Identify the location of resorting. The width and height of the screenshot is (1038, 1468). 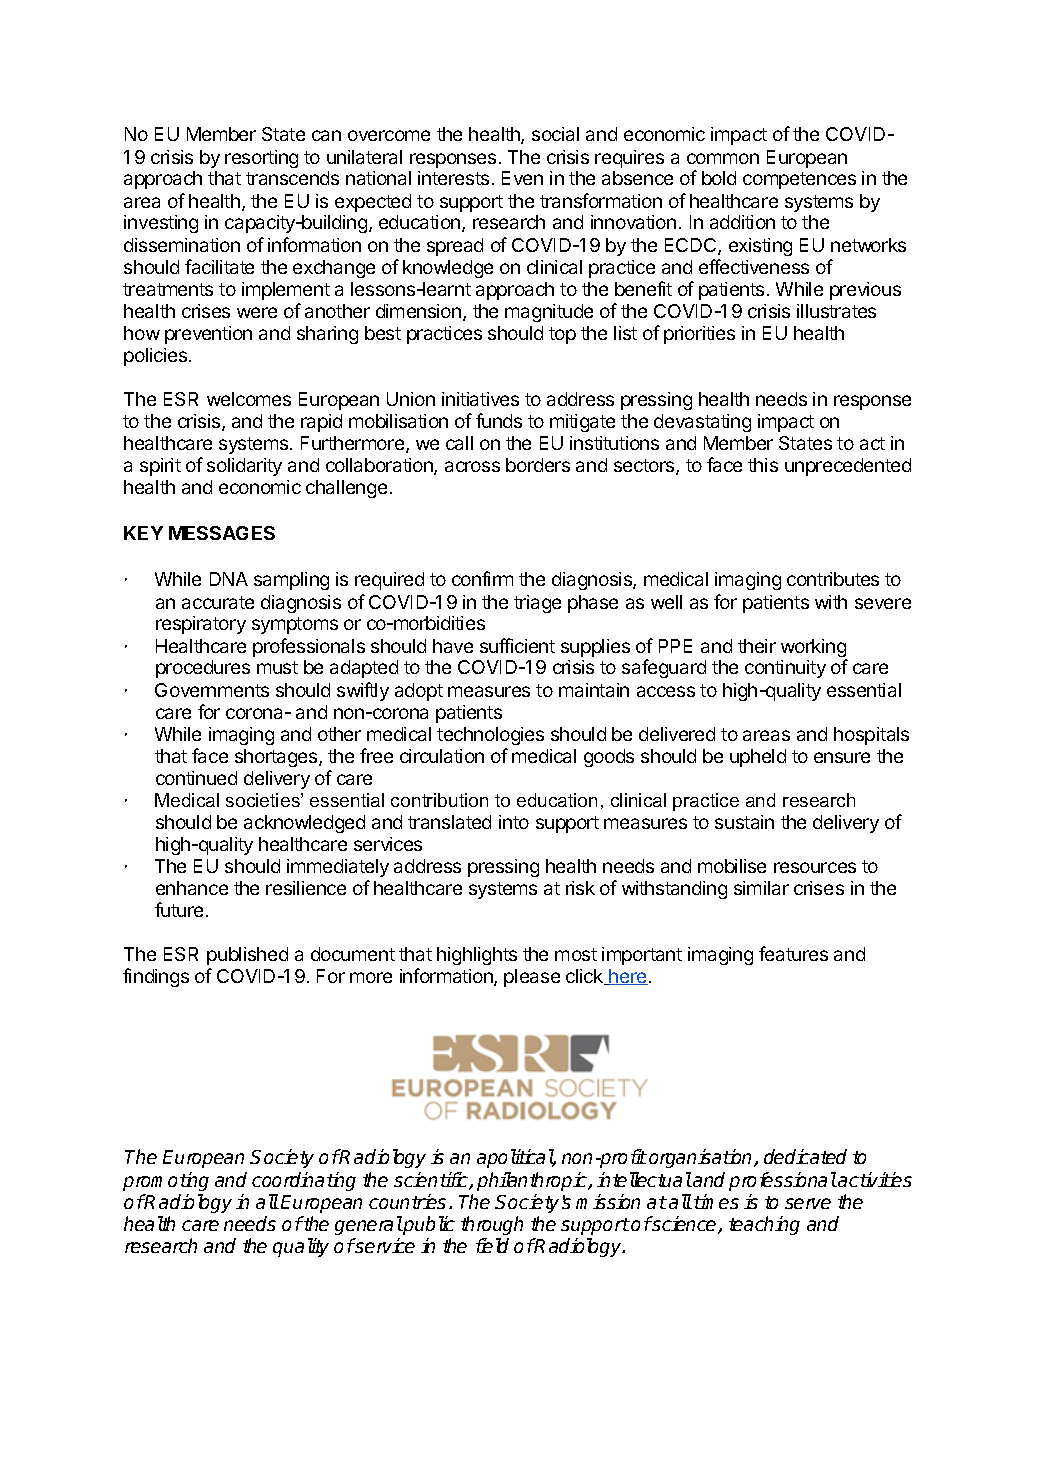
(261, 159).
